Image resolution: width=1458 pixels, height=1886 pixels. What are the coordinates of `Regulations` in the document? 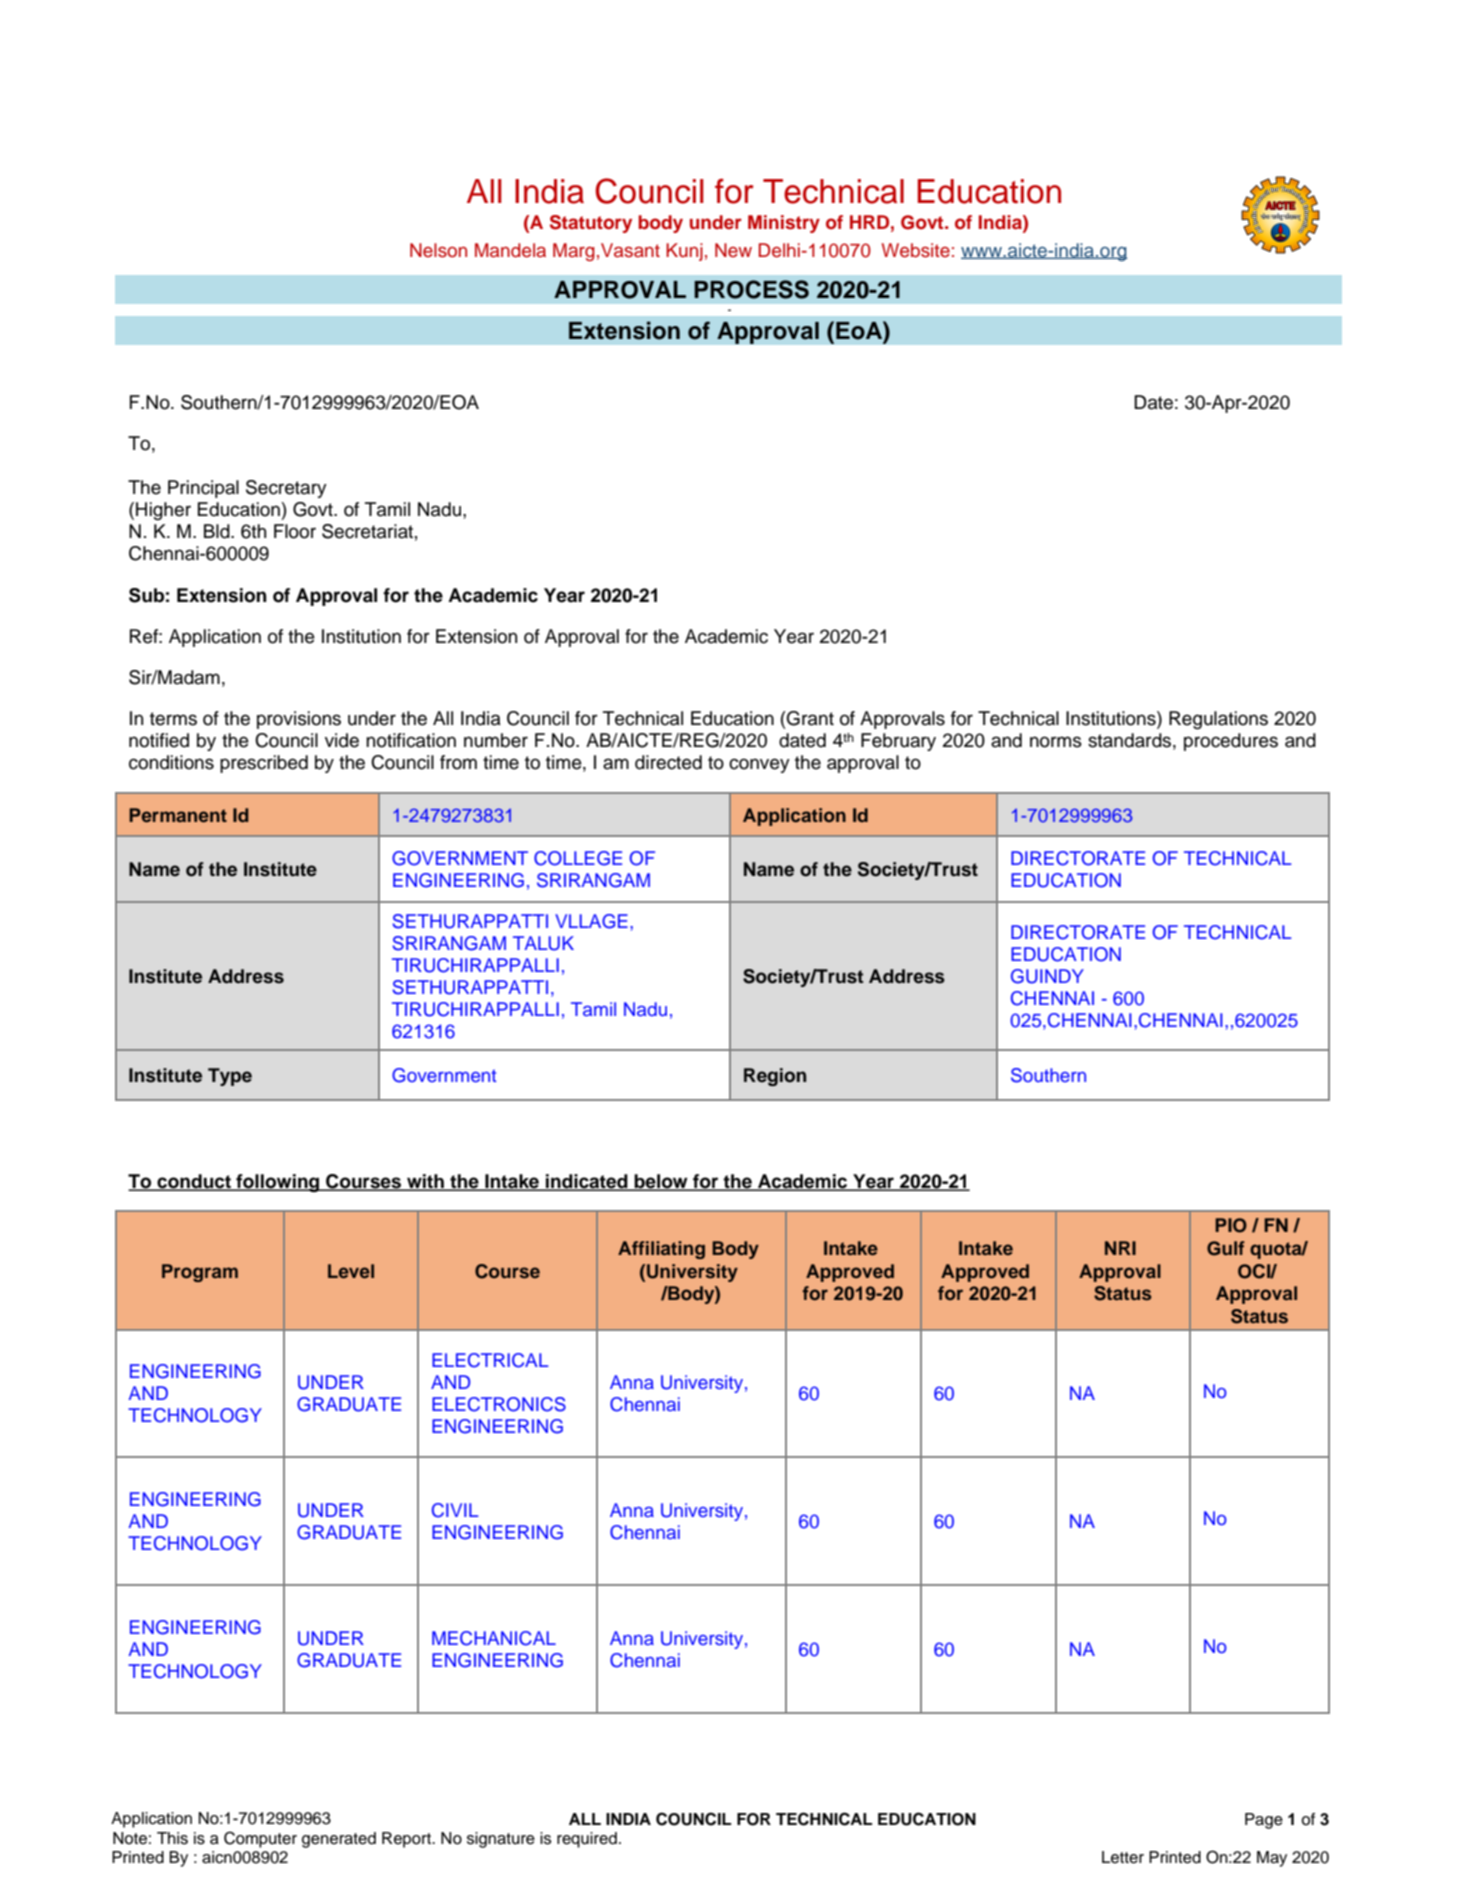 It's located at (1218, 720).
